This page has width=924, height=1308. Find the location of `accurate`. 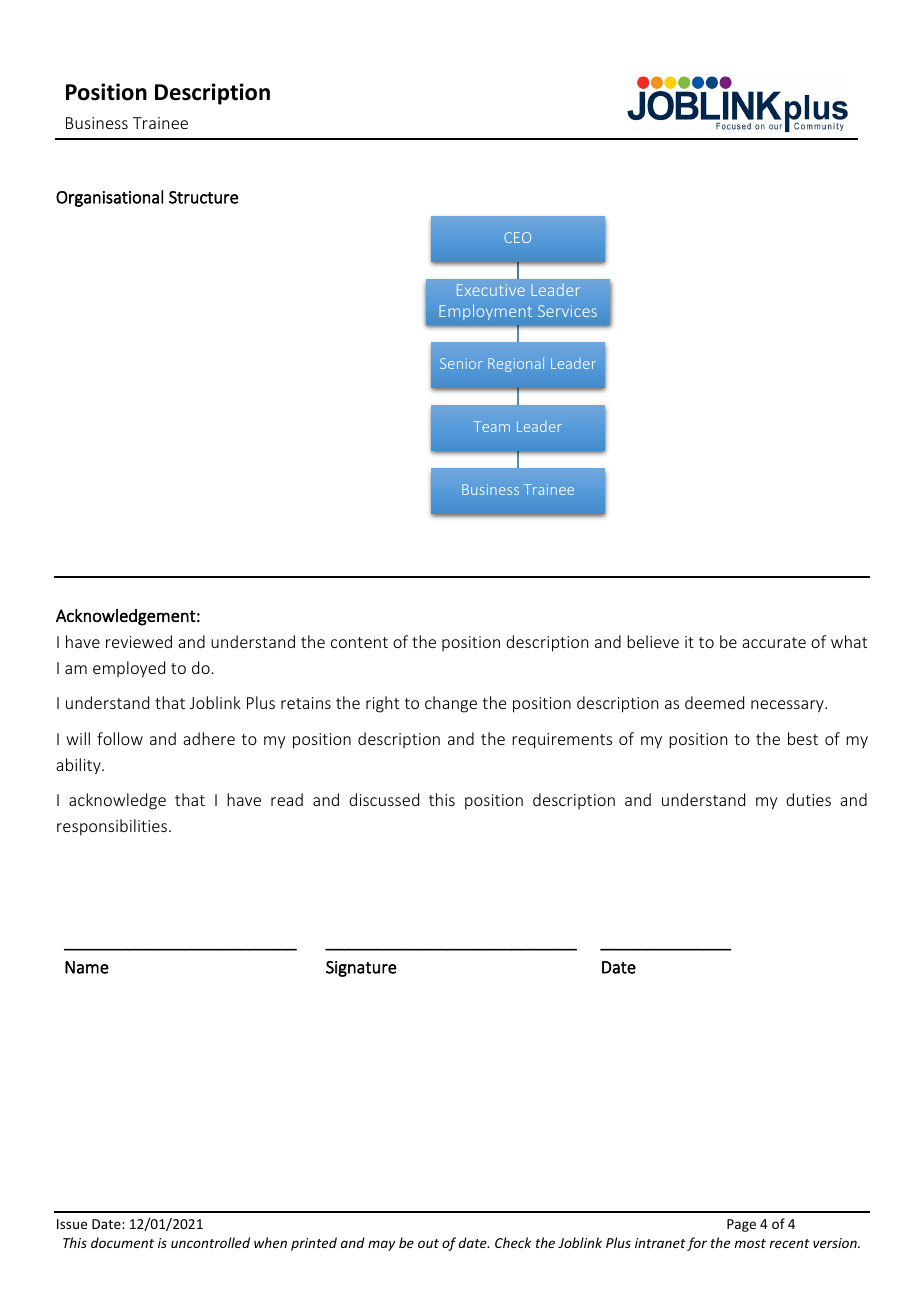

accurate is located at coordinates (774, 642).
